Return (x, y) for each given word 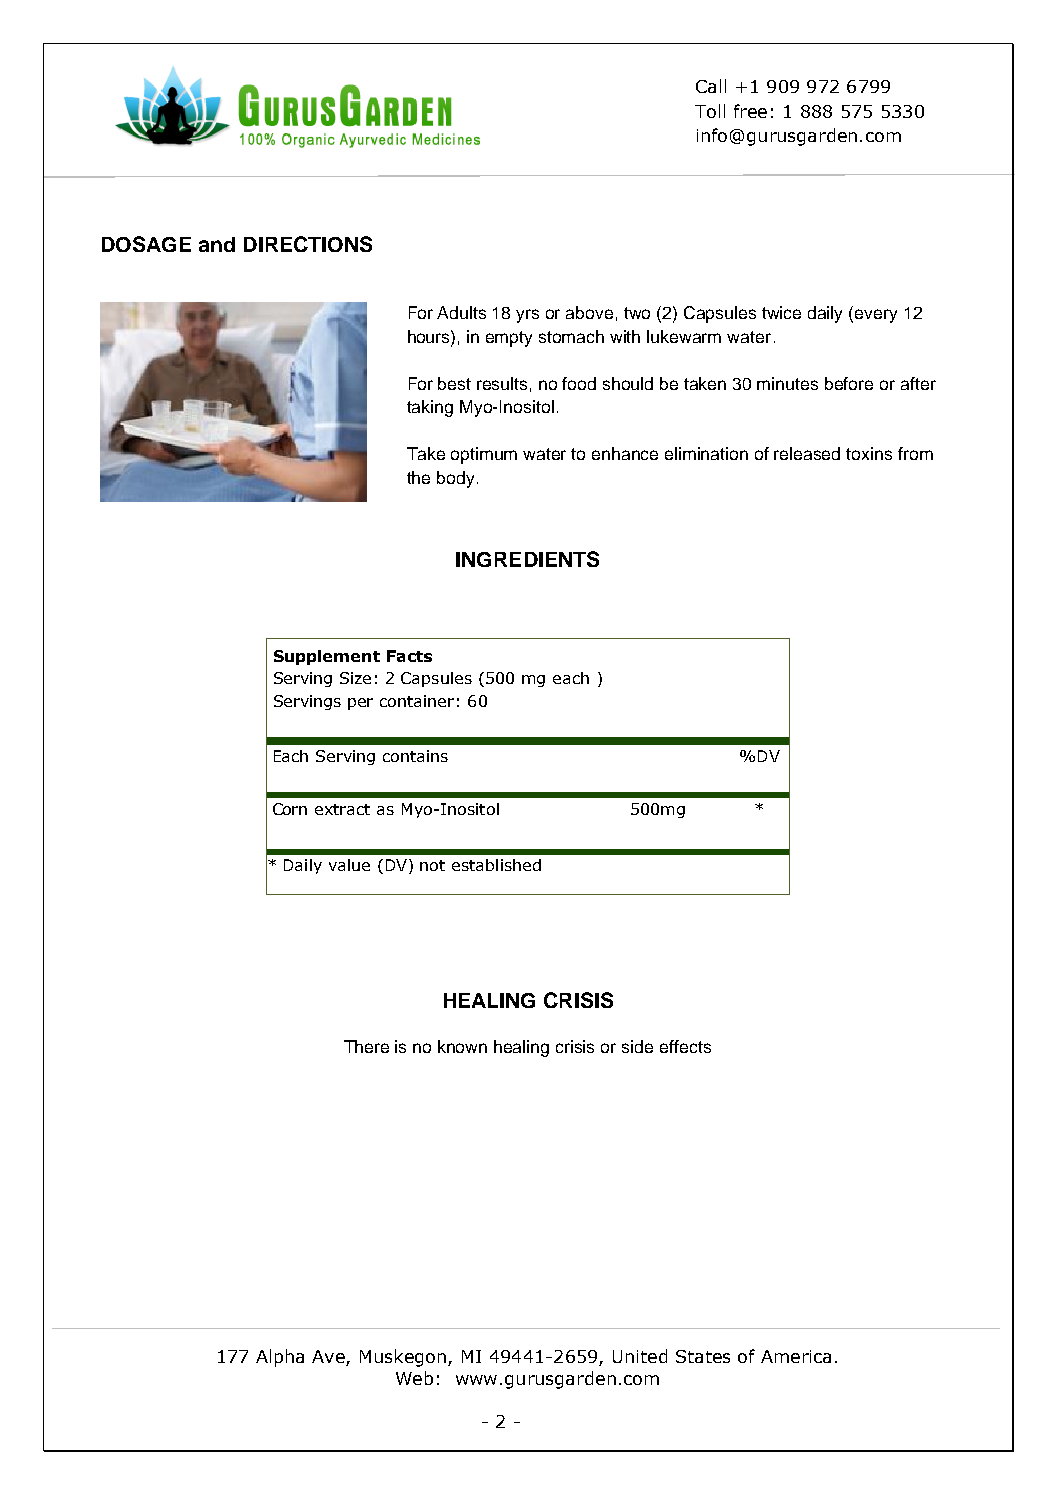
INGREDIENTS (527, 559)
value (349, 865)
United (640, 1356)
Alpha (280, 1358)
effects (685, 1046)
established (496, 865)
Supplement (327, 657)
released (807, 453)
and (217, 244)
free (750, 111)
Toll (710, 111)
